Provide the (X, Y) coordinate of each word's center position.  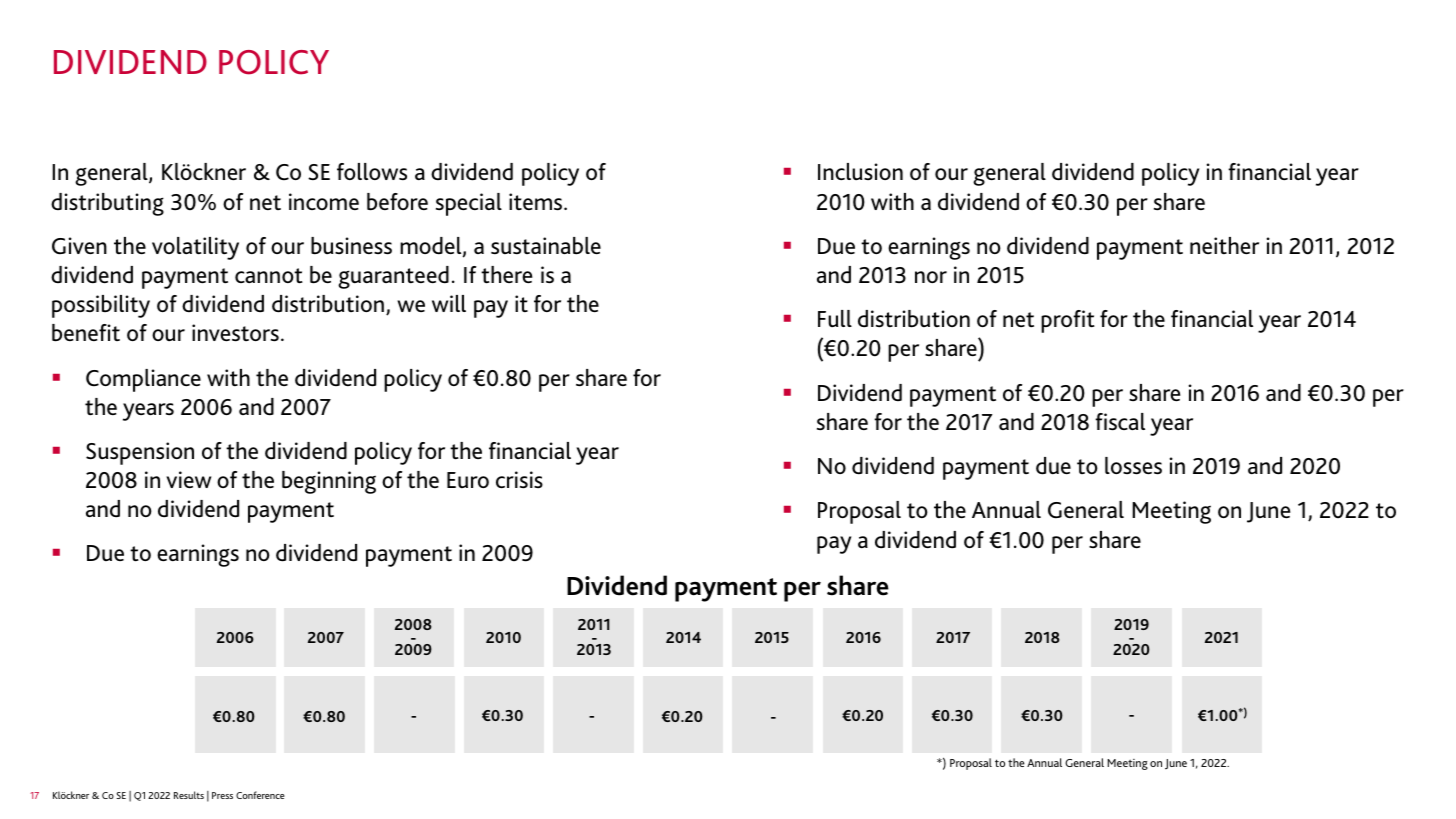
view (188, 480)
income (324, 201)
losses (1133, 466)
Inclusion (860, 171)
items (537, 202)
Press (222, 795)
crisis (519, 480)
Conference (260, 795)
